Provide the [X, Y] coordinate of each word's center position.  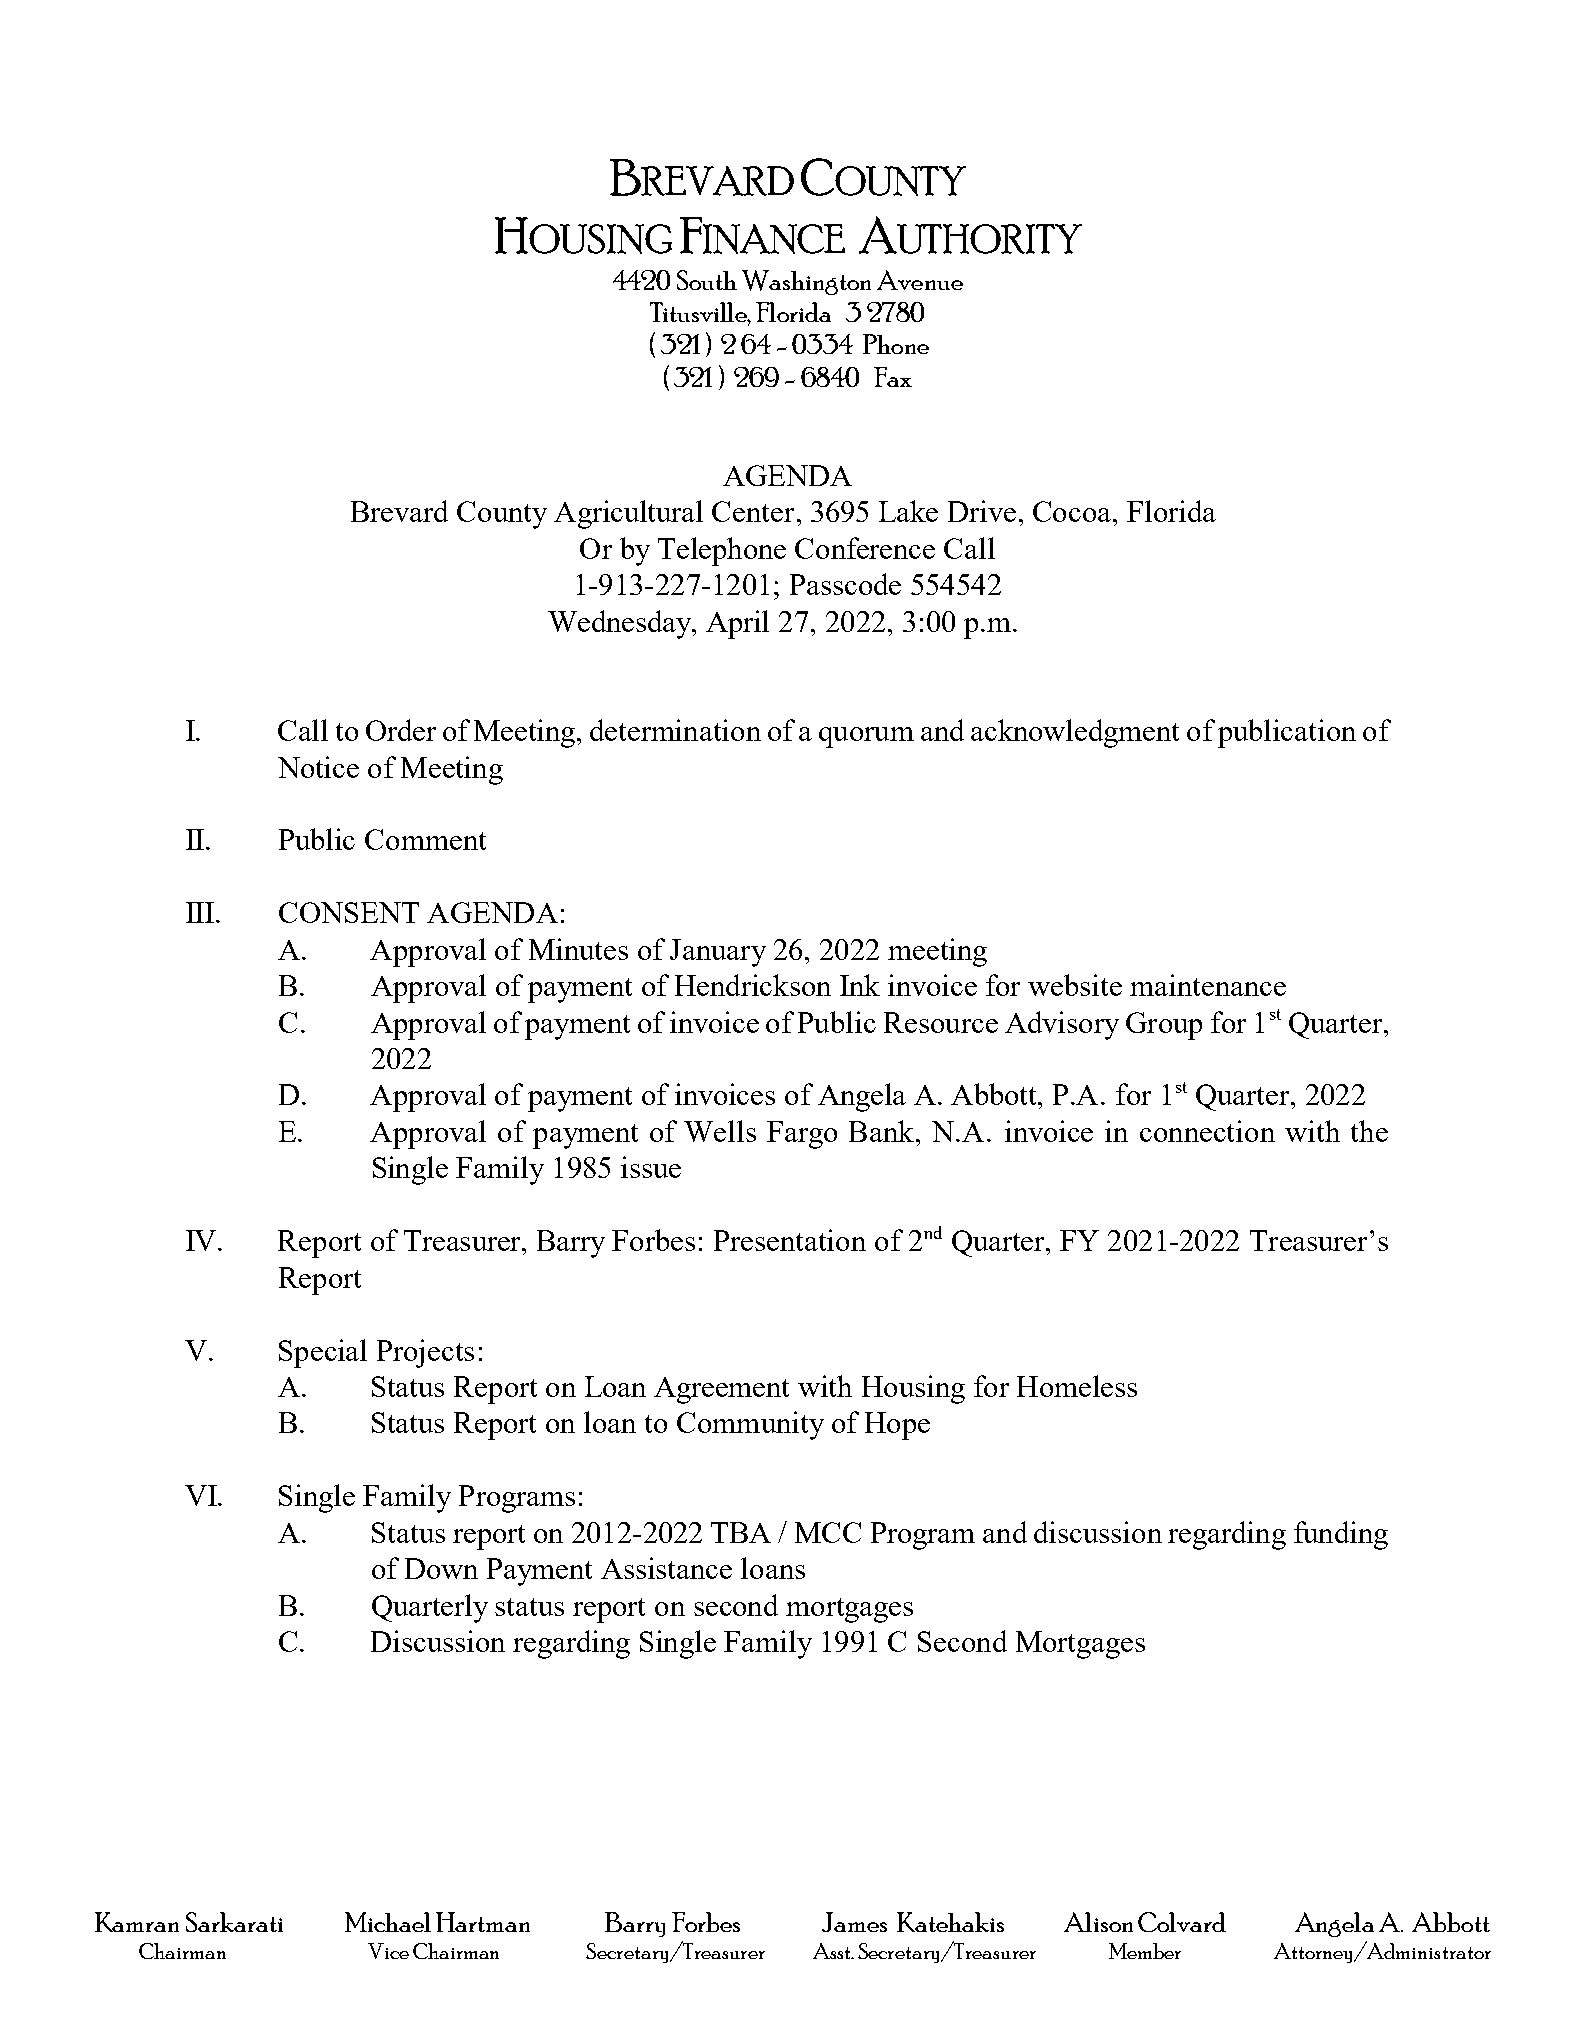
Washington [806, 282]
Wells [720, 1131]
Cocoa [1073, 511]
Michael [388, 1922]
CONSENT [349, 912]
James [854, 1922]
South [707, 280]
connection [1207, 1131]
